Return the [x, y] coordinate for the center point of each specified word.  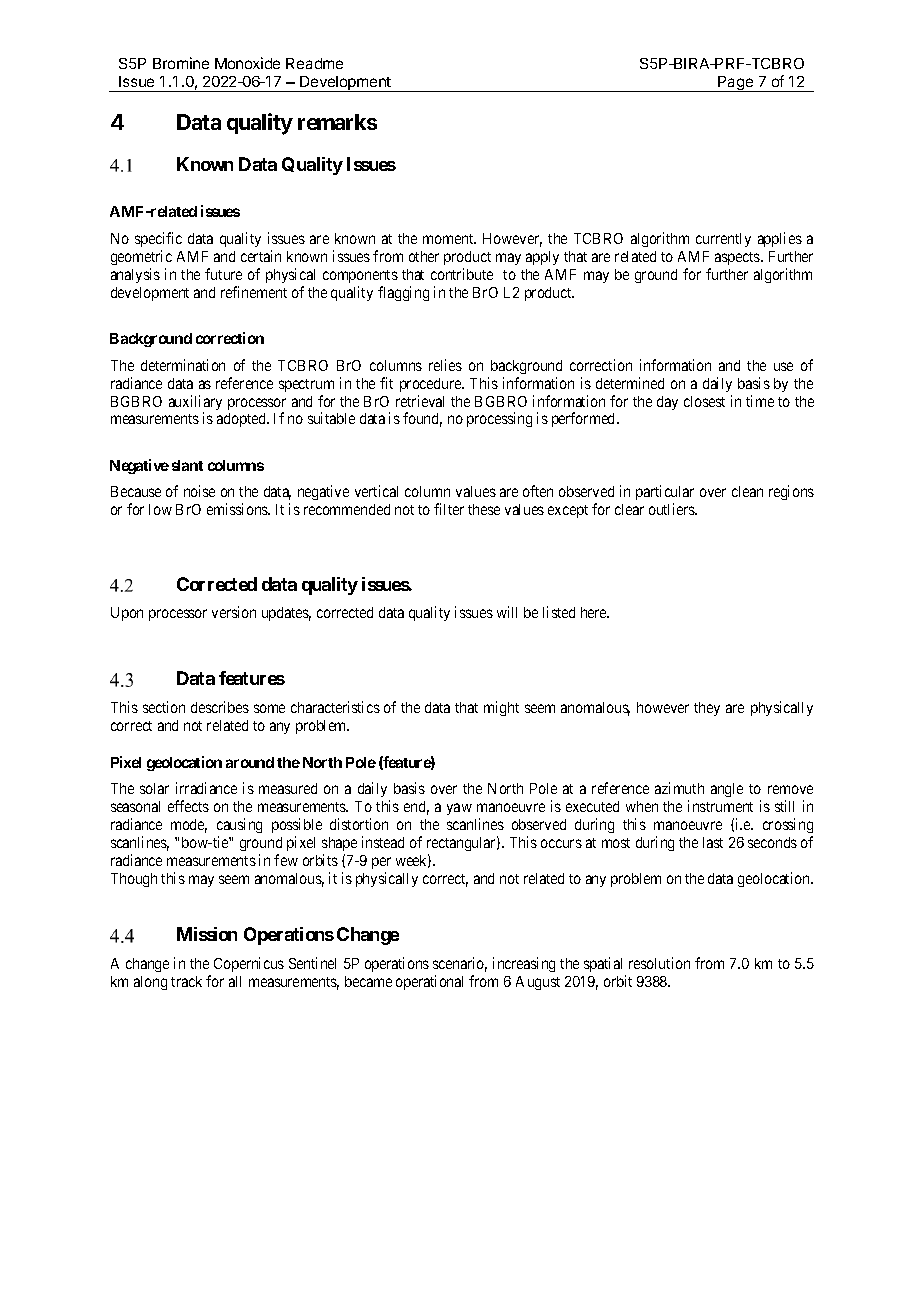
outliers [673, 509]
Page [736, 84]
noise [199, 491]
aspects [737, 258]
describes [220, 707]
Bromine [181, 63]
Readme [314, 63]
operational [429, 982]
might [501, 708]
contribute [462, 274]
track [186, 981]
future [223, 274]
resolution [659, 963]
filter [449, 509]
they [707, 709]
